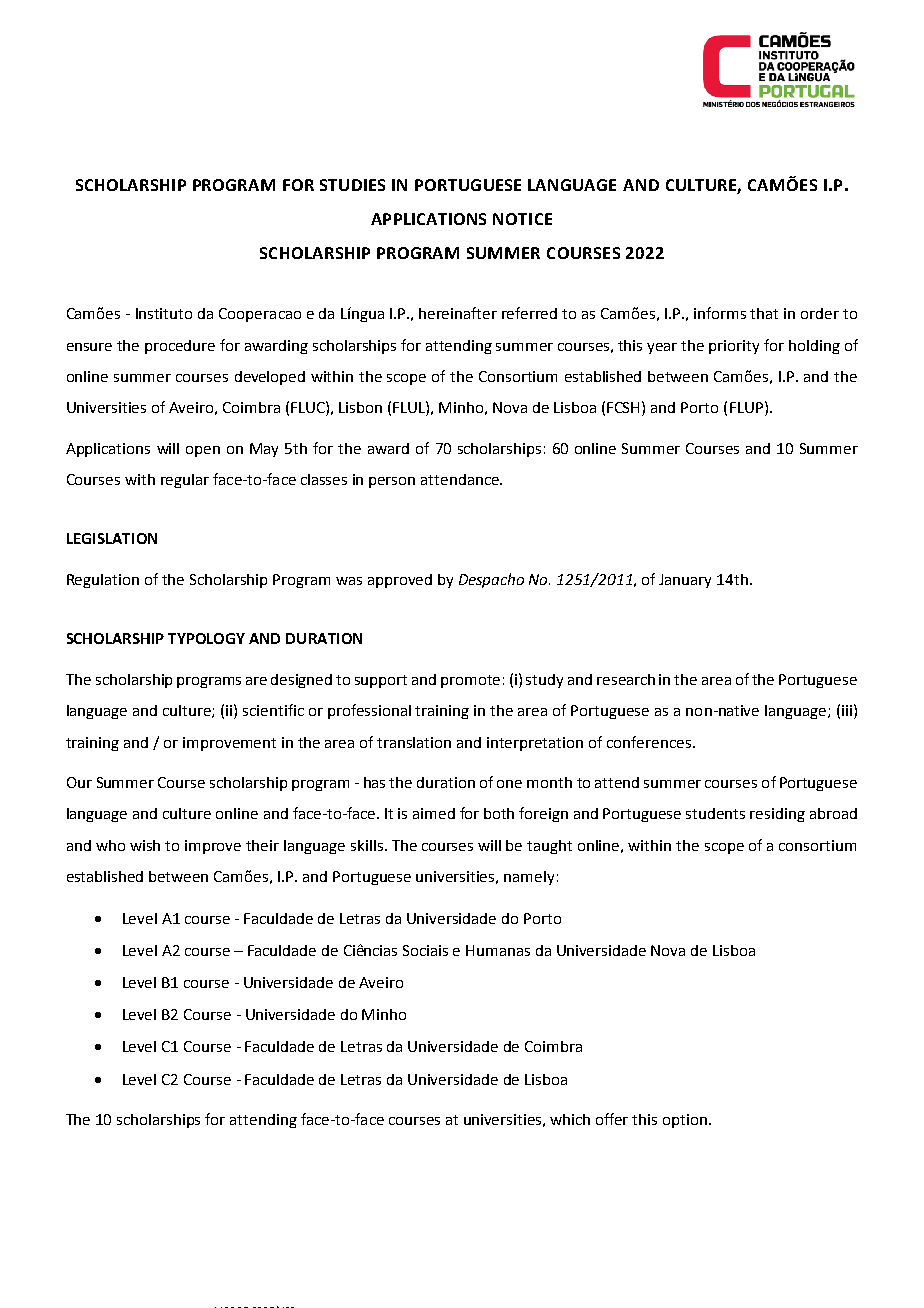  What do you see at coordinates (720, 313) in the document?
I see `informs` at bounding box center [720, 313].
